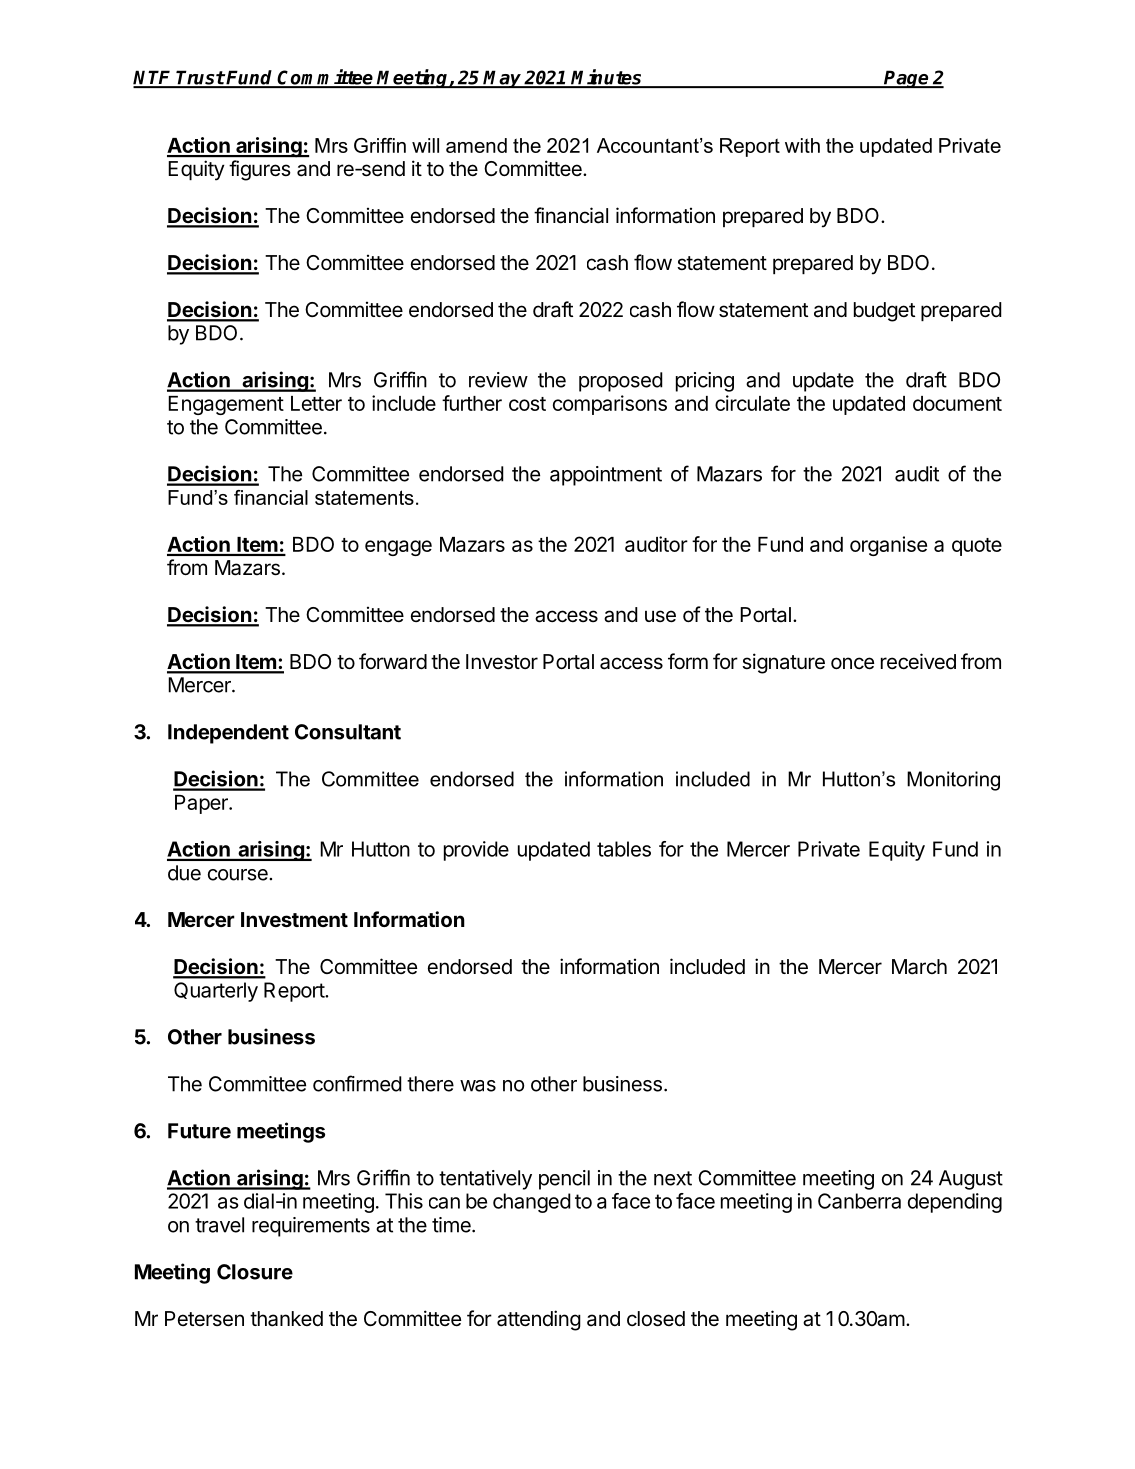  Describe the element at coordinates (228, 734) in the image. I see `Independent` at that location.
